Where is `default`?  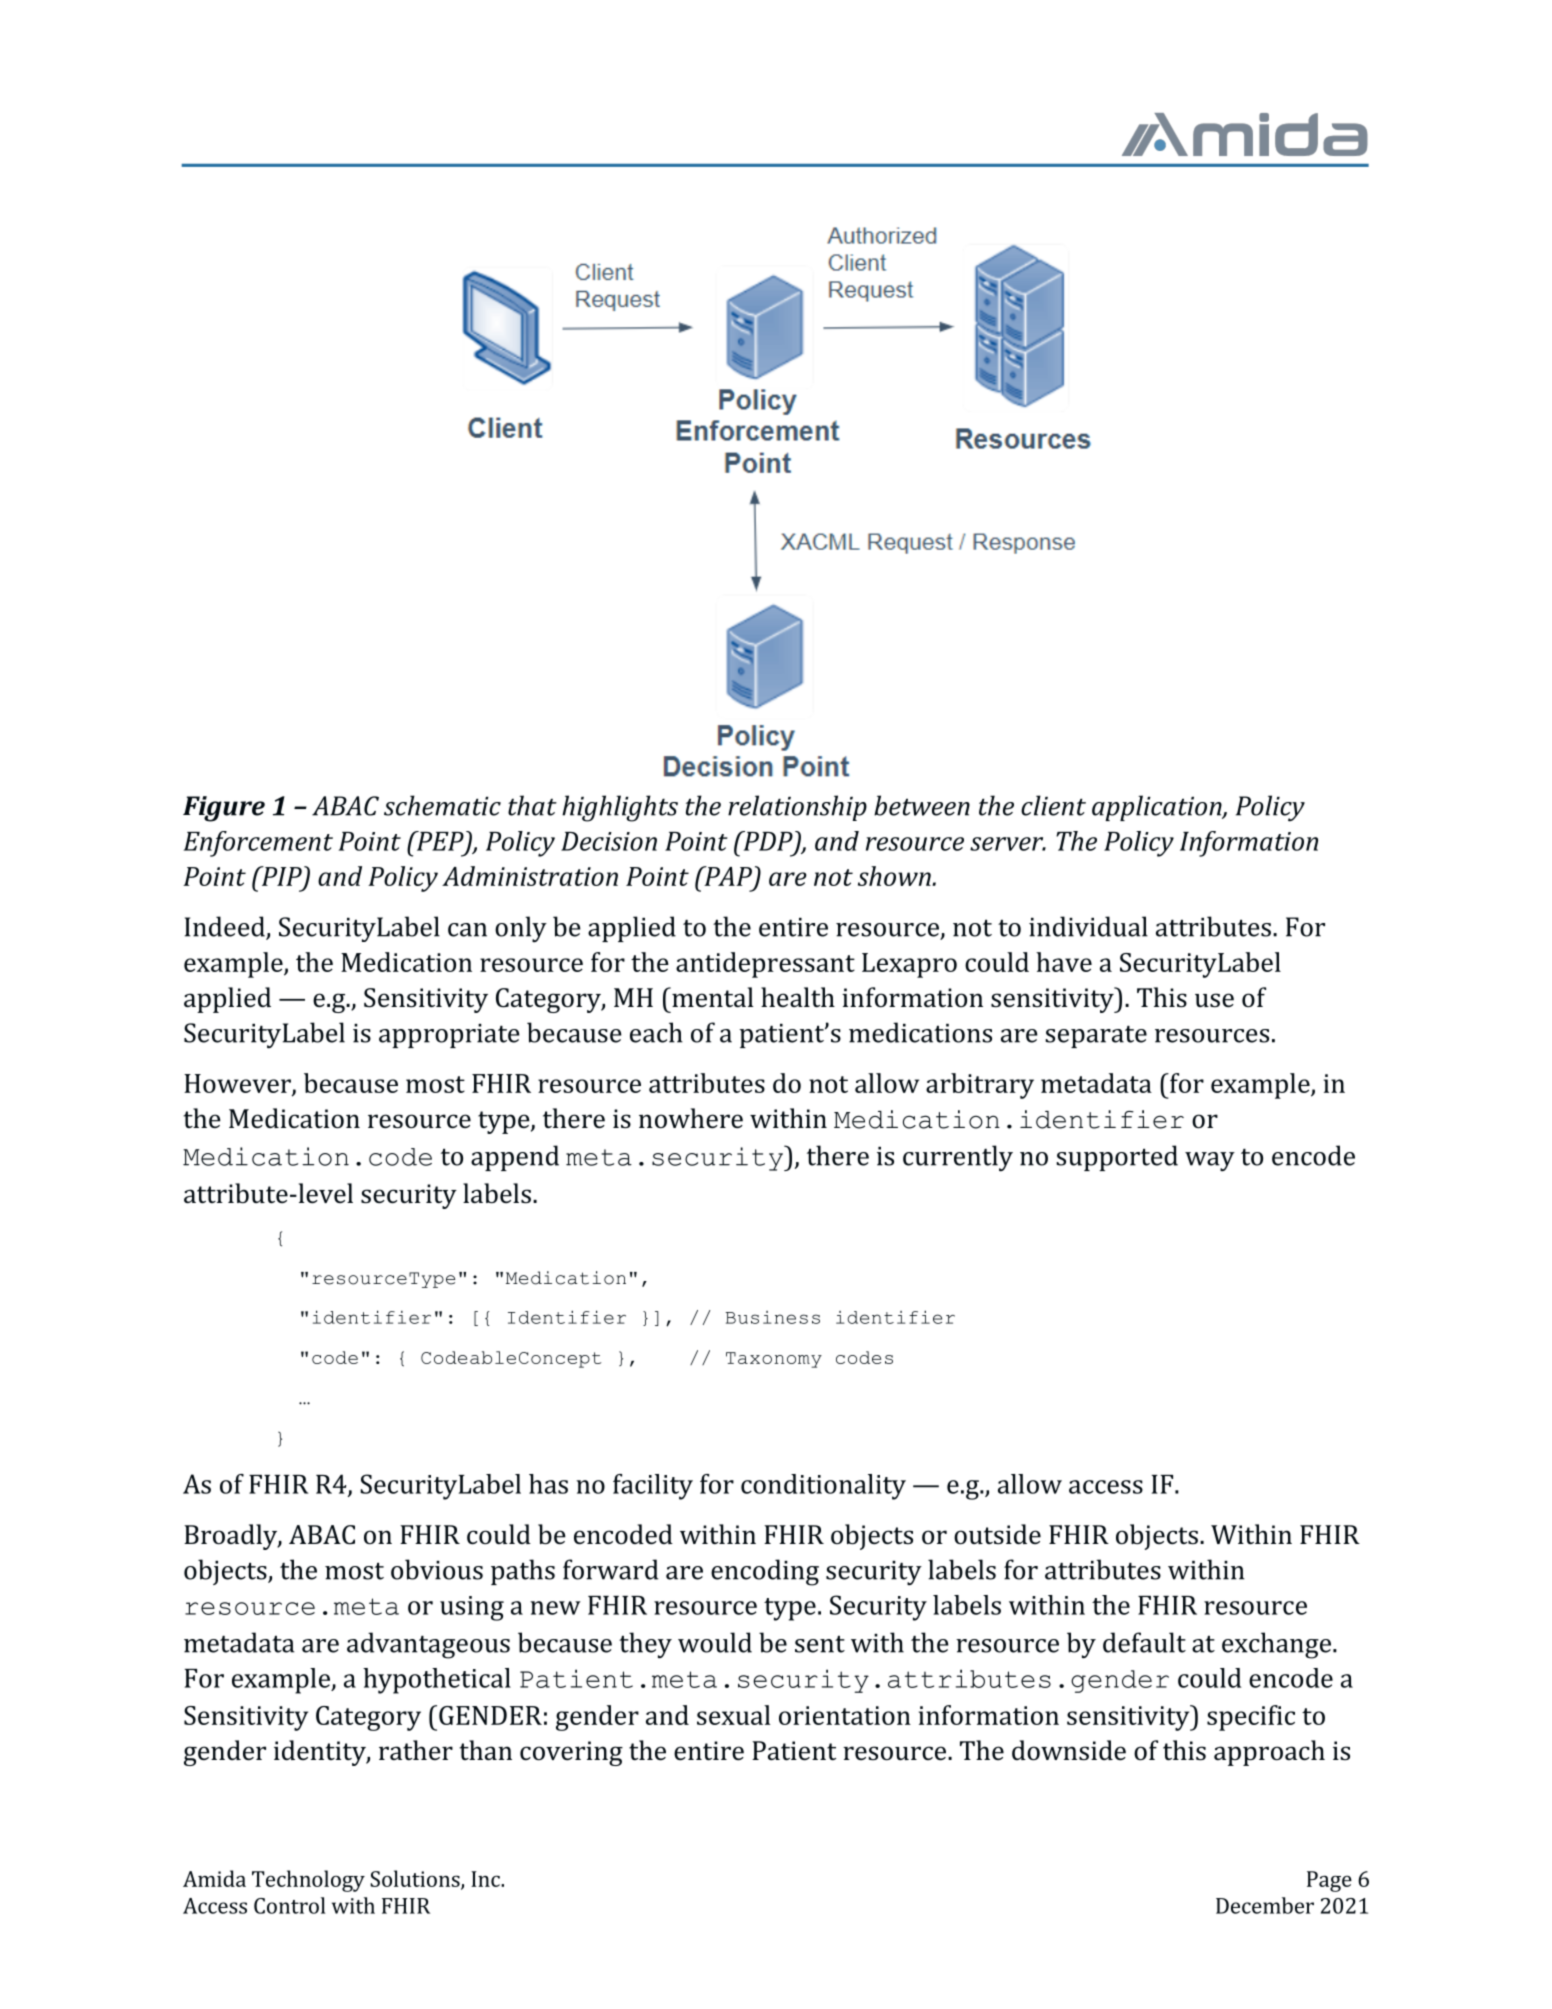 default is located at coordinates (1144, 1642).
